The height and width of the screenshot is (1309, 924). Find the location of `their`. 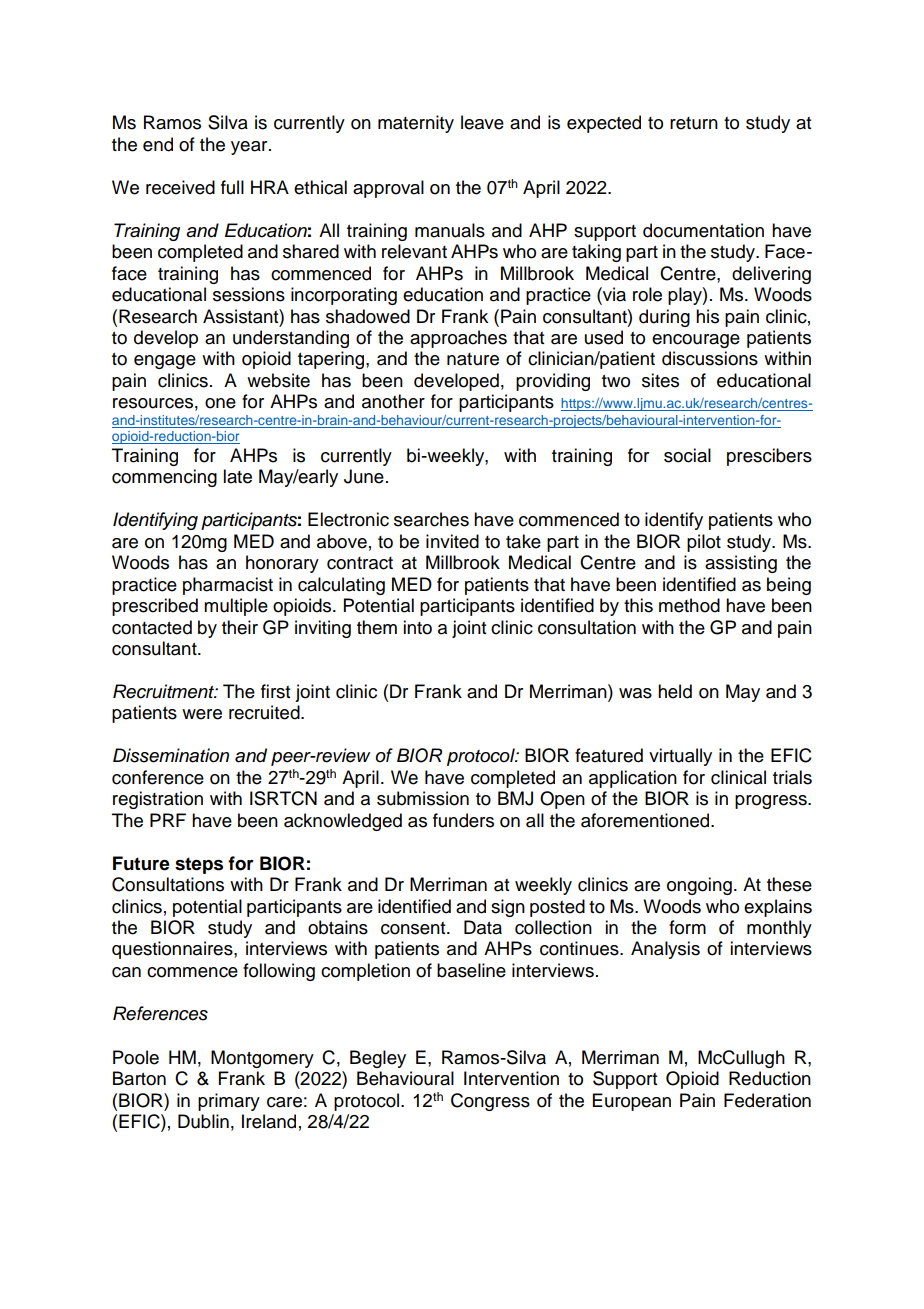

their is located at coordinates (240, 627).
